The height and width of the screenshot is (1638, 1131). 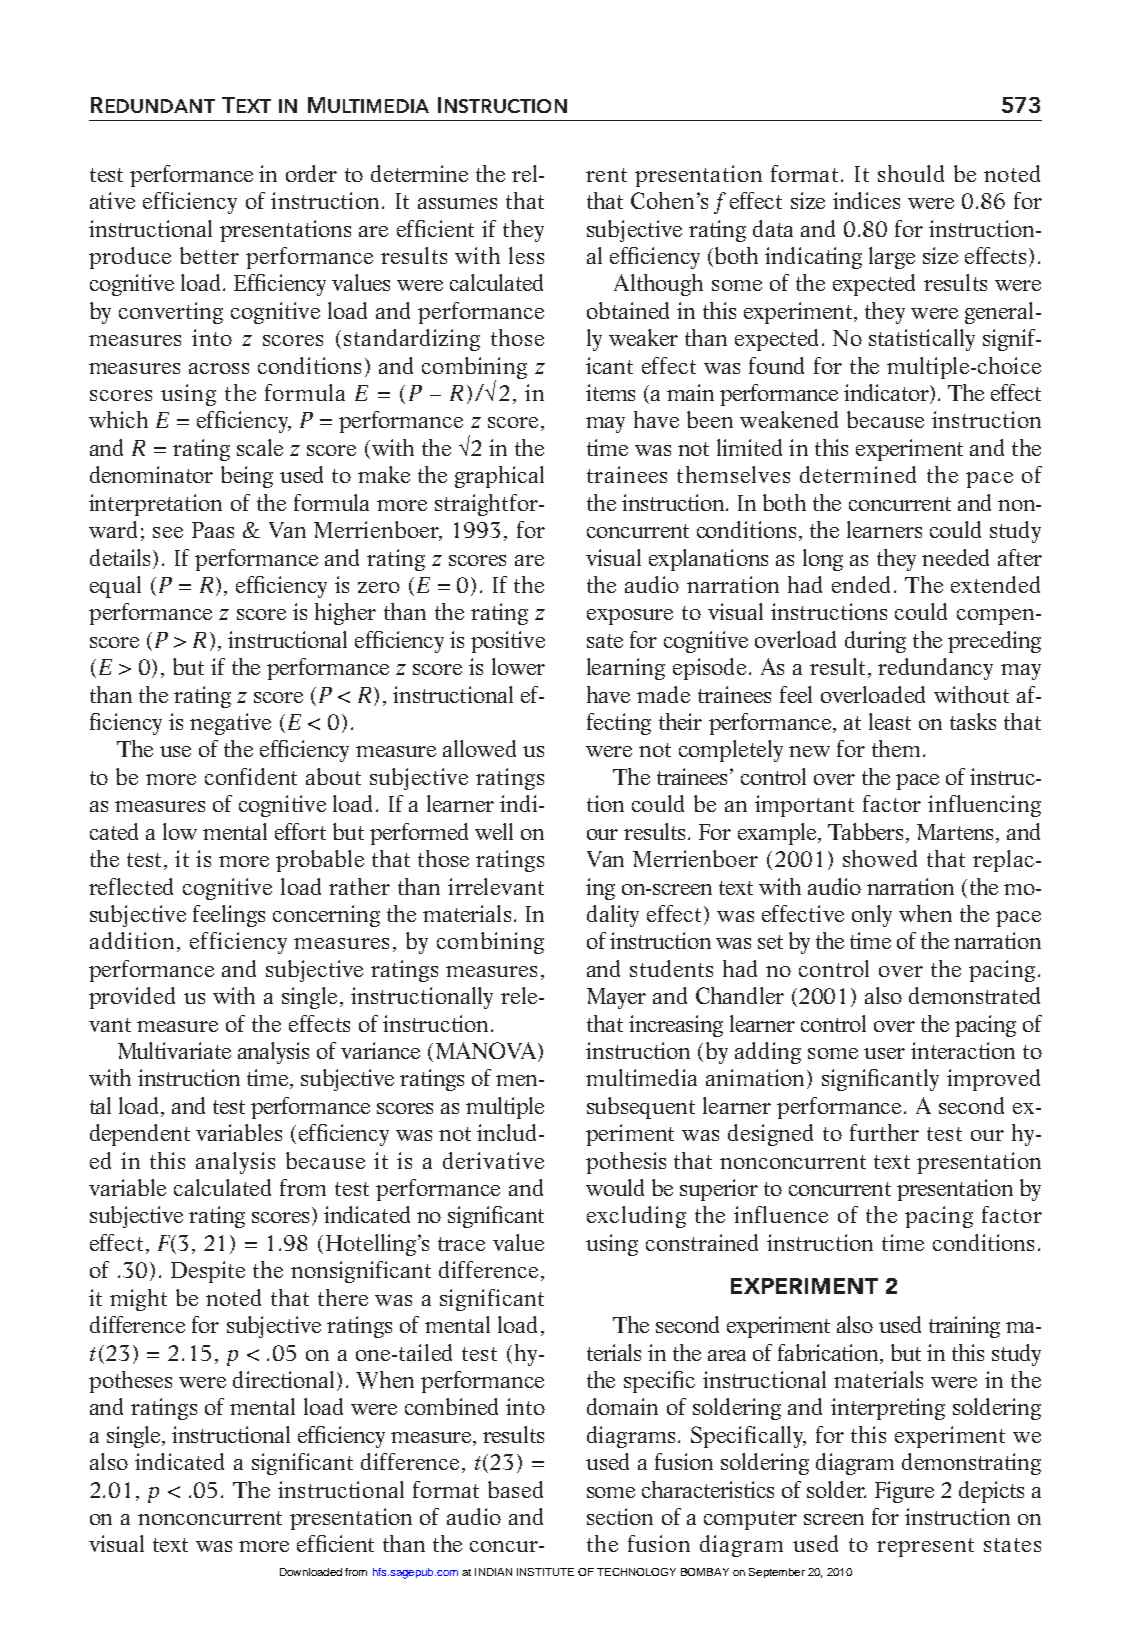 I want to click on should, so click(x=911, y=173).
